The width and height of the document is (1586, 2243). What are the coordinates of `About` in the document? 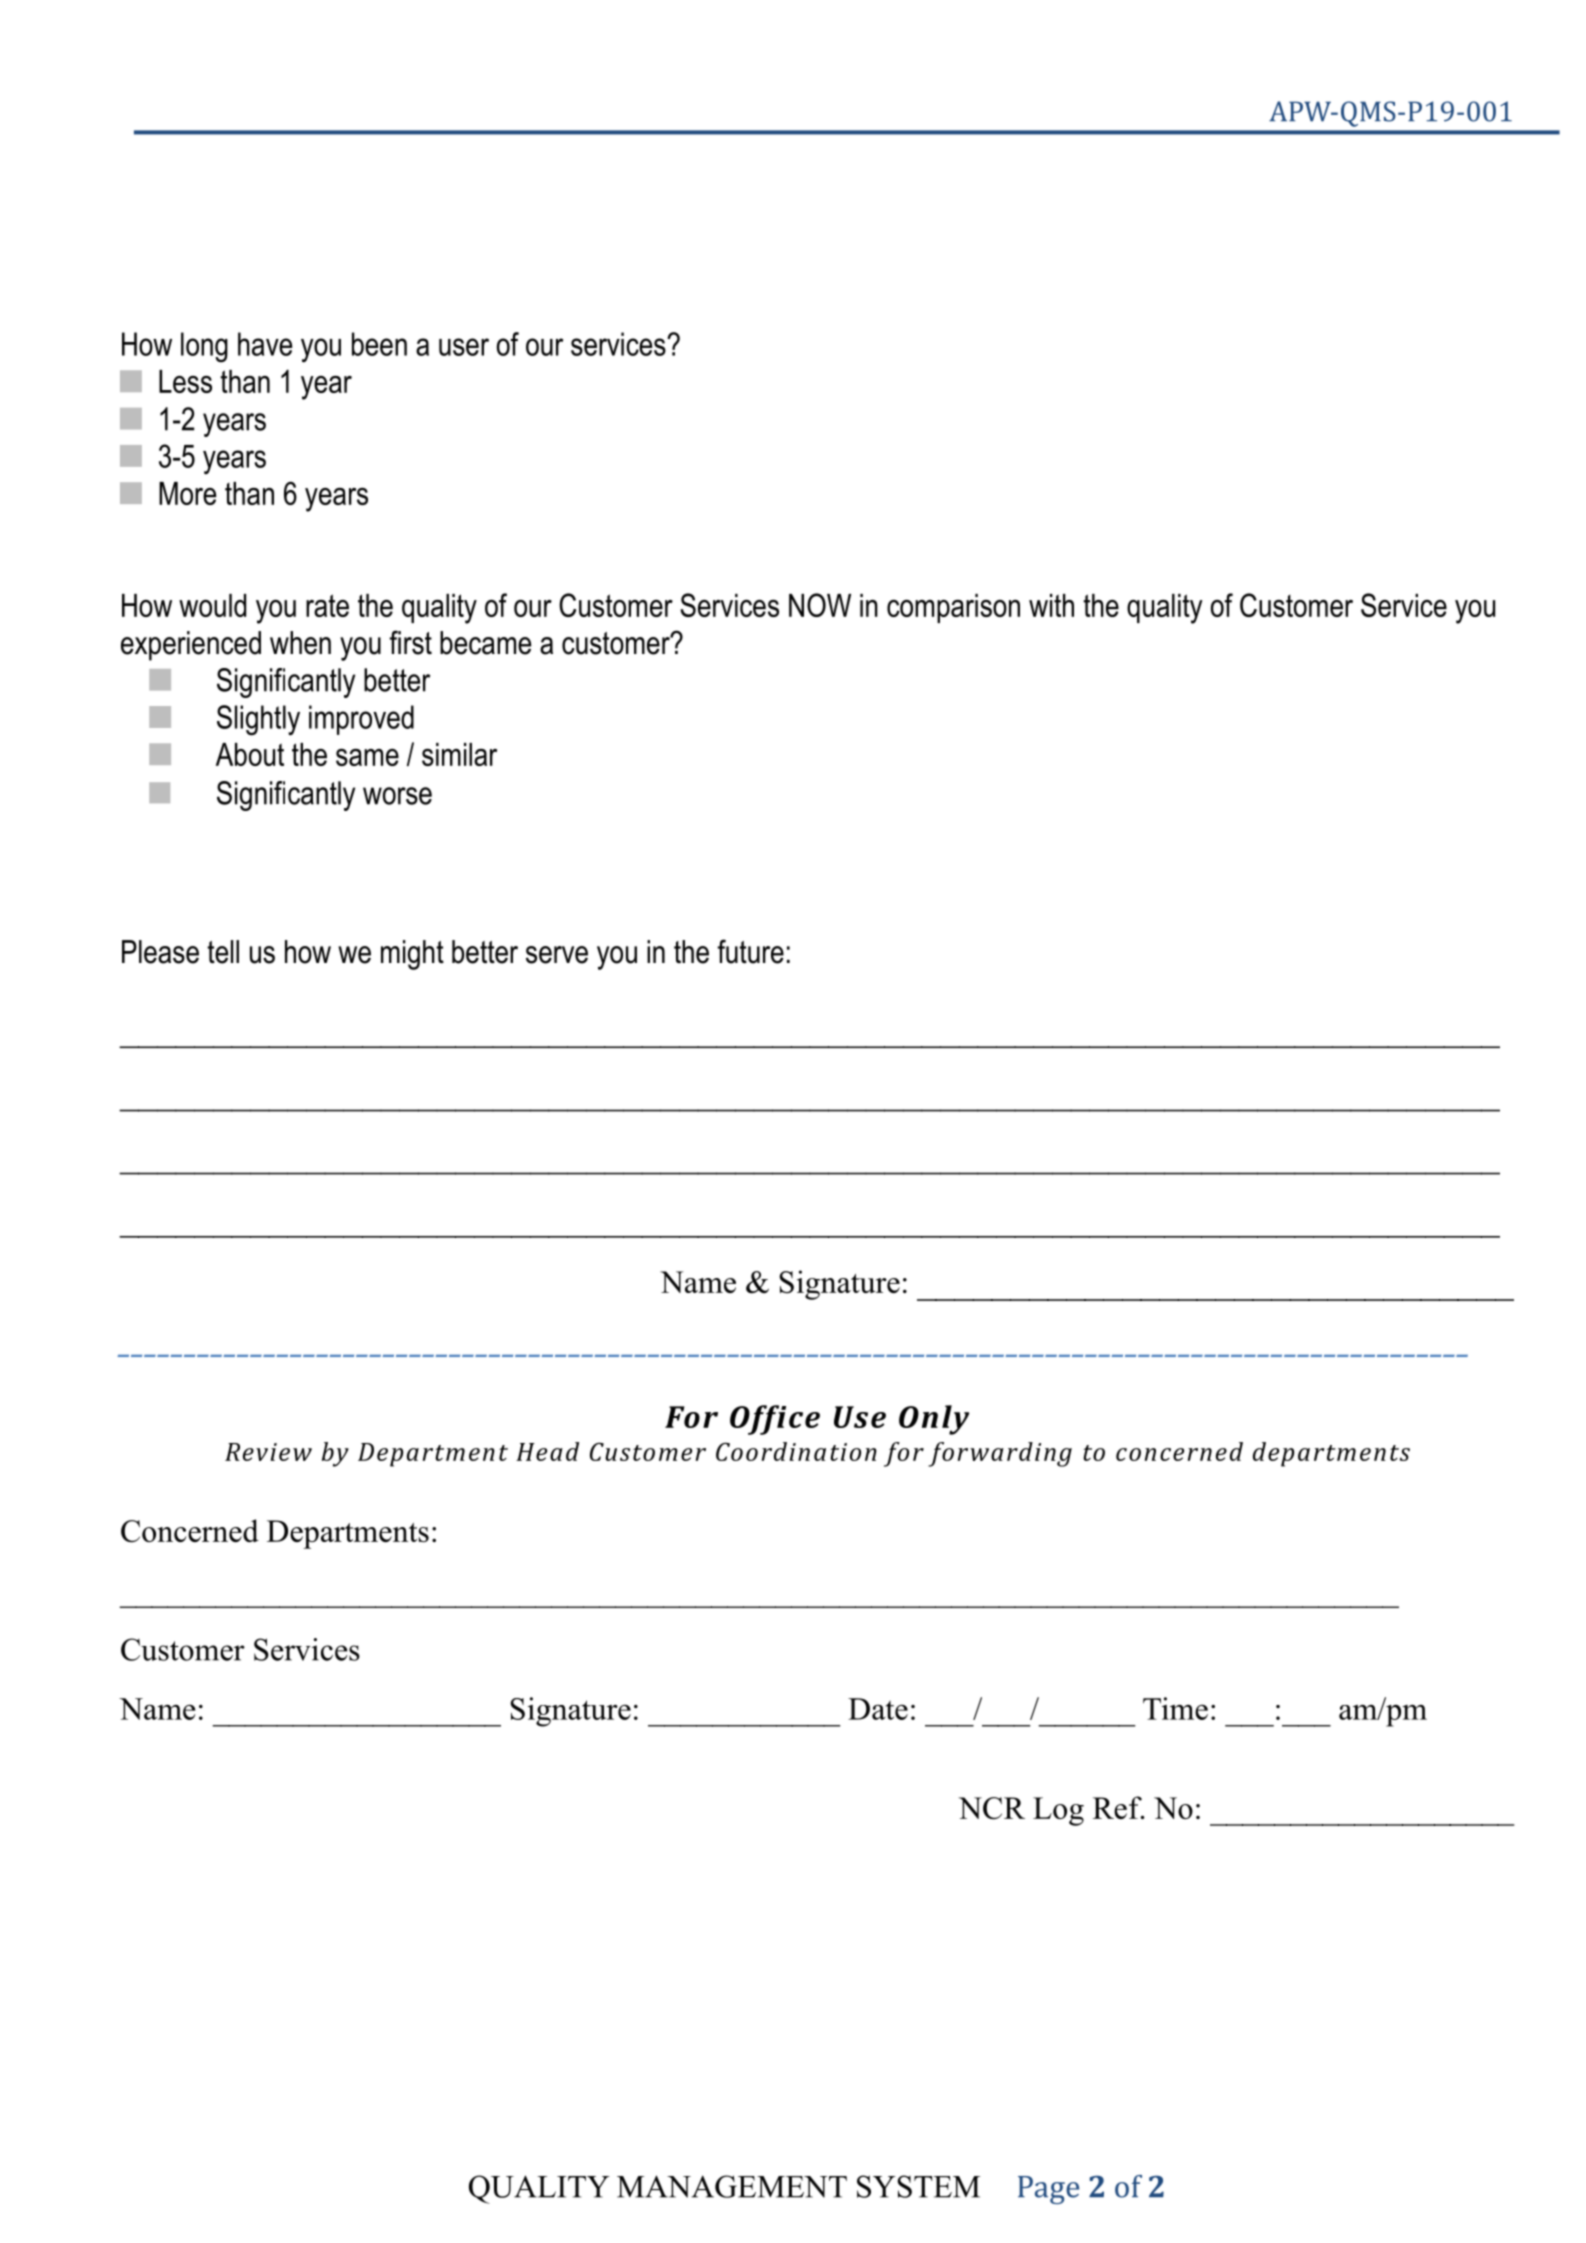 It's located at (250, 754).
